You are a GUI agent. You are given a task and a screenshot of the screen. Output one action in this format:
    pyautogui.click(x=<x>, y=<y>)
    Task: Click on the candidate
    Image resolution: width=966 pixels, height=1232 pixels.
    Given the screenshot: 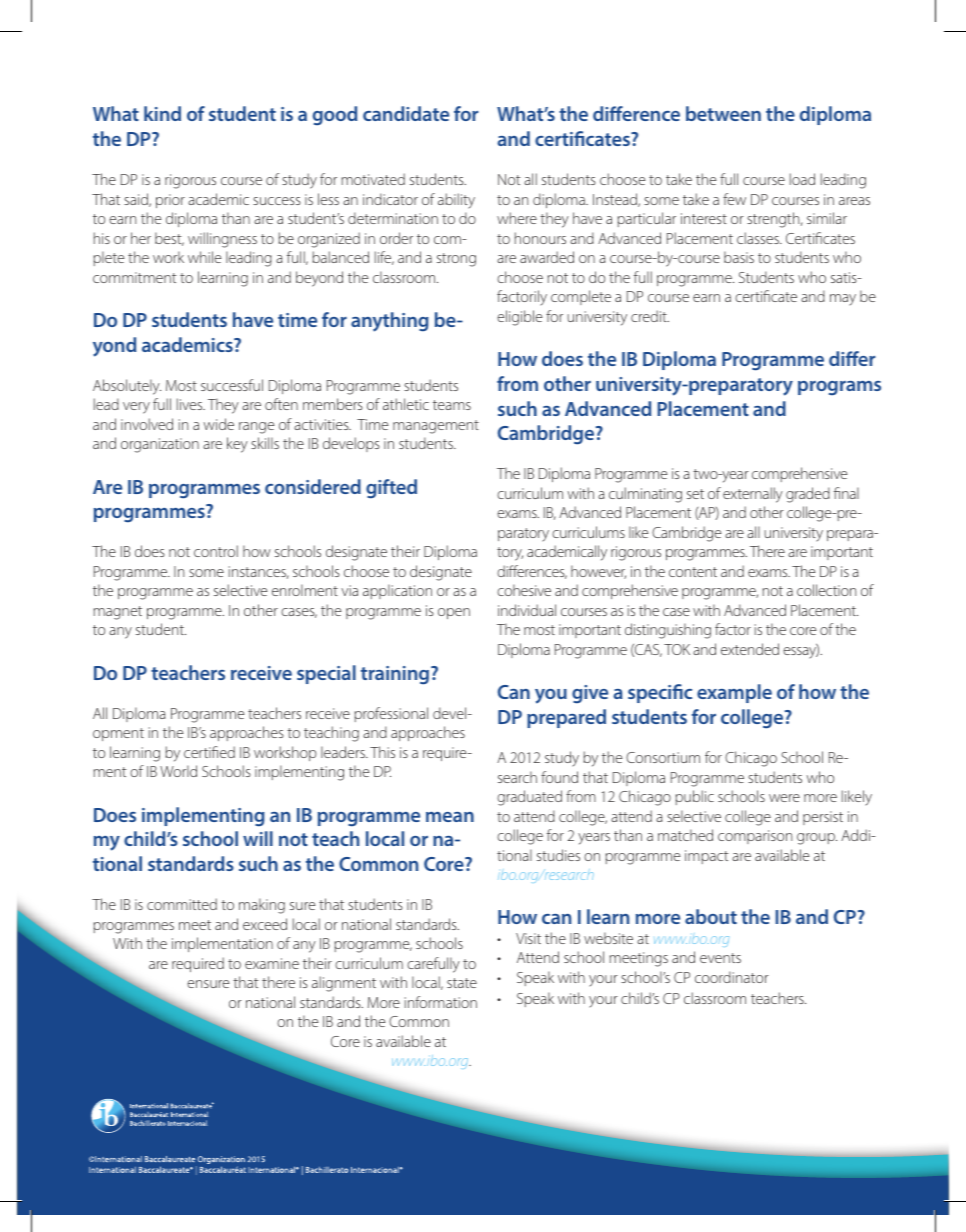 What is the action you would take?
    pyautogui.click(x=406, y=113)
